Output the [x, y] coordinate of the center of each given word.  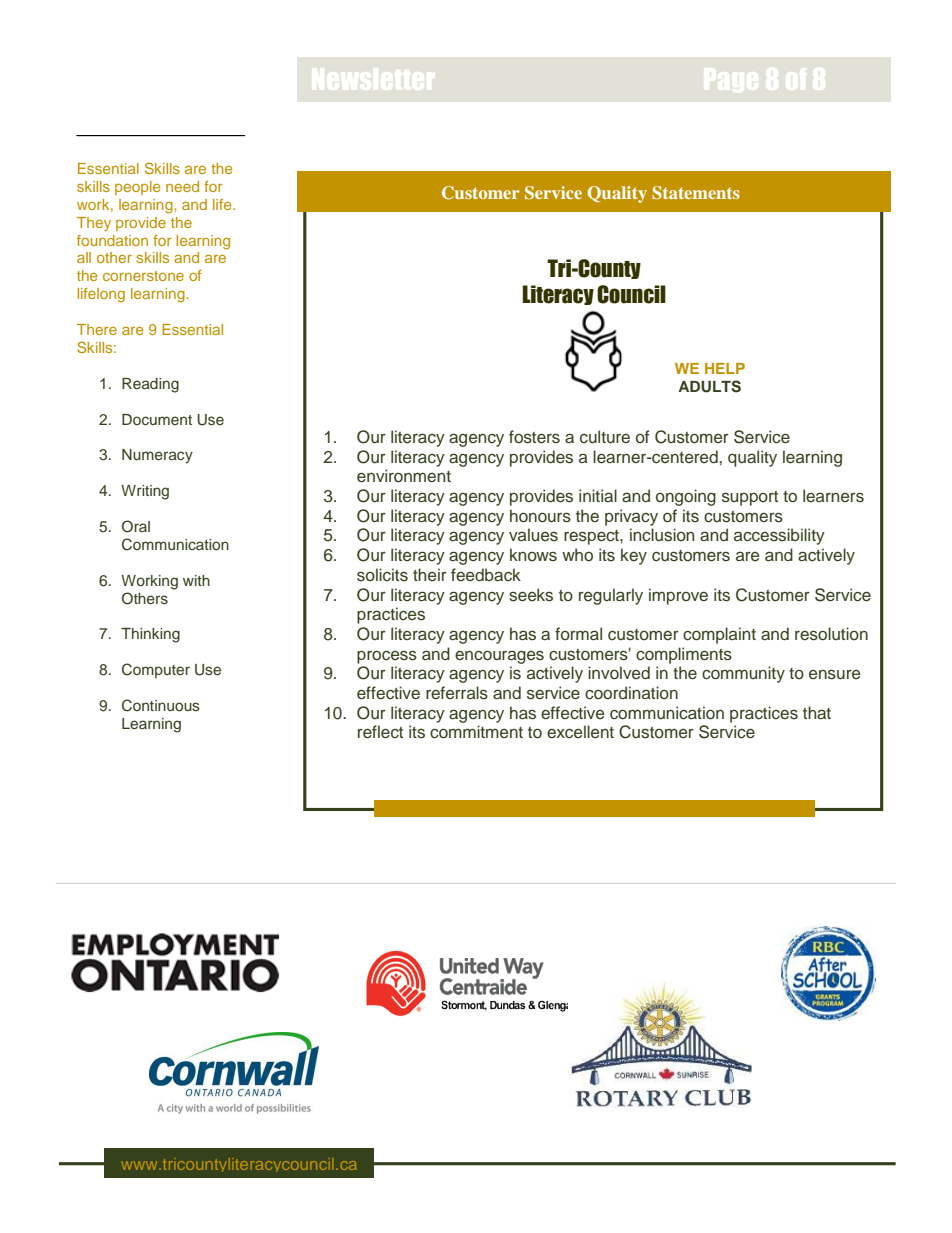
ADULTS [709, 386]
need [182, 186]
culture [605, 437]
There [97, 329]
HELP [725, 368]
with [196, 580]
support [750, 498]
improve [678, 596]
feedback [486, 575]
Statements [696, 193]
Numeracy [157, 456]
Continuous [161, 705]
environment [404, 476]
